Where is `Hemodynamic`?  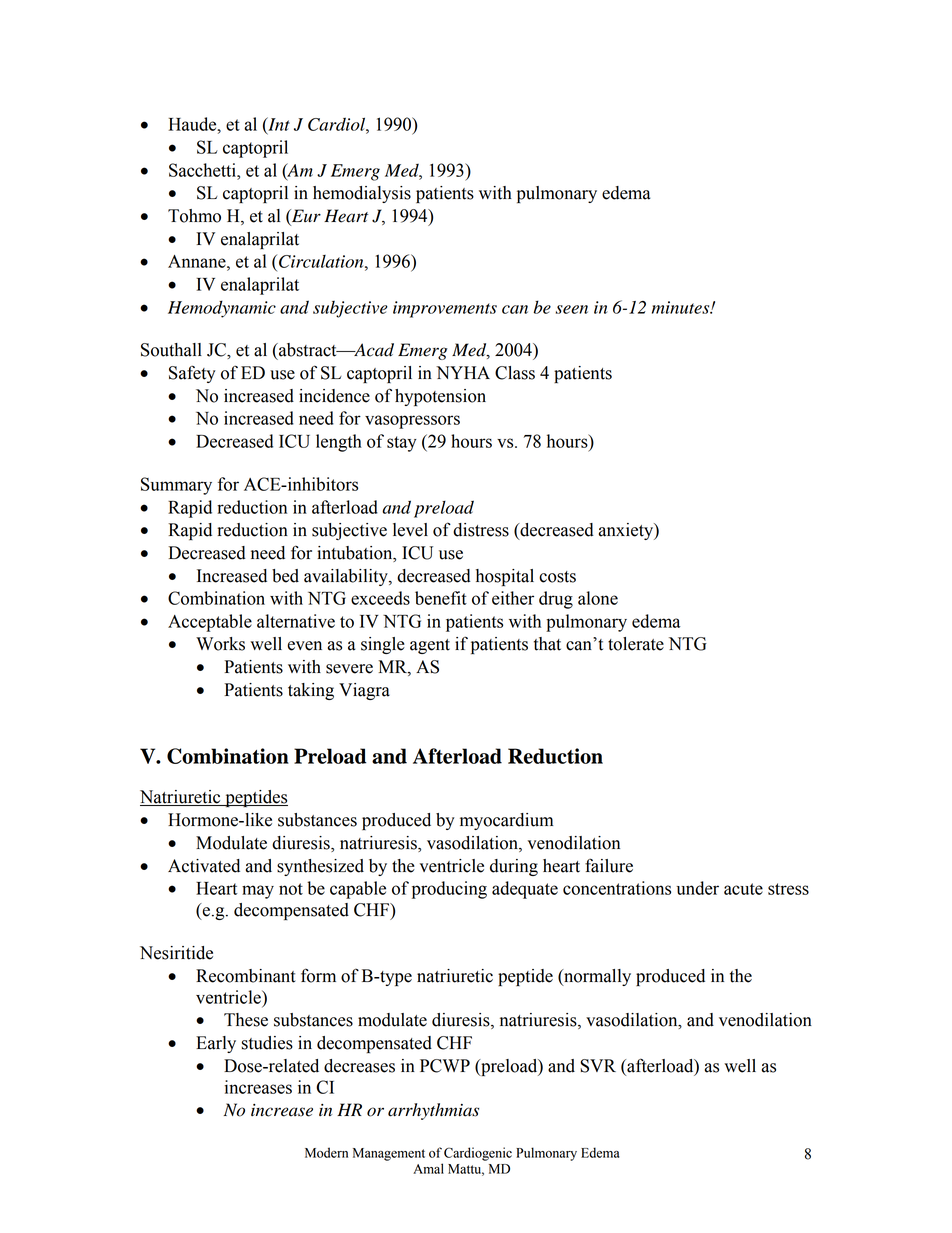
Hemodynamic is located at coordinates (222, 309).
